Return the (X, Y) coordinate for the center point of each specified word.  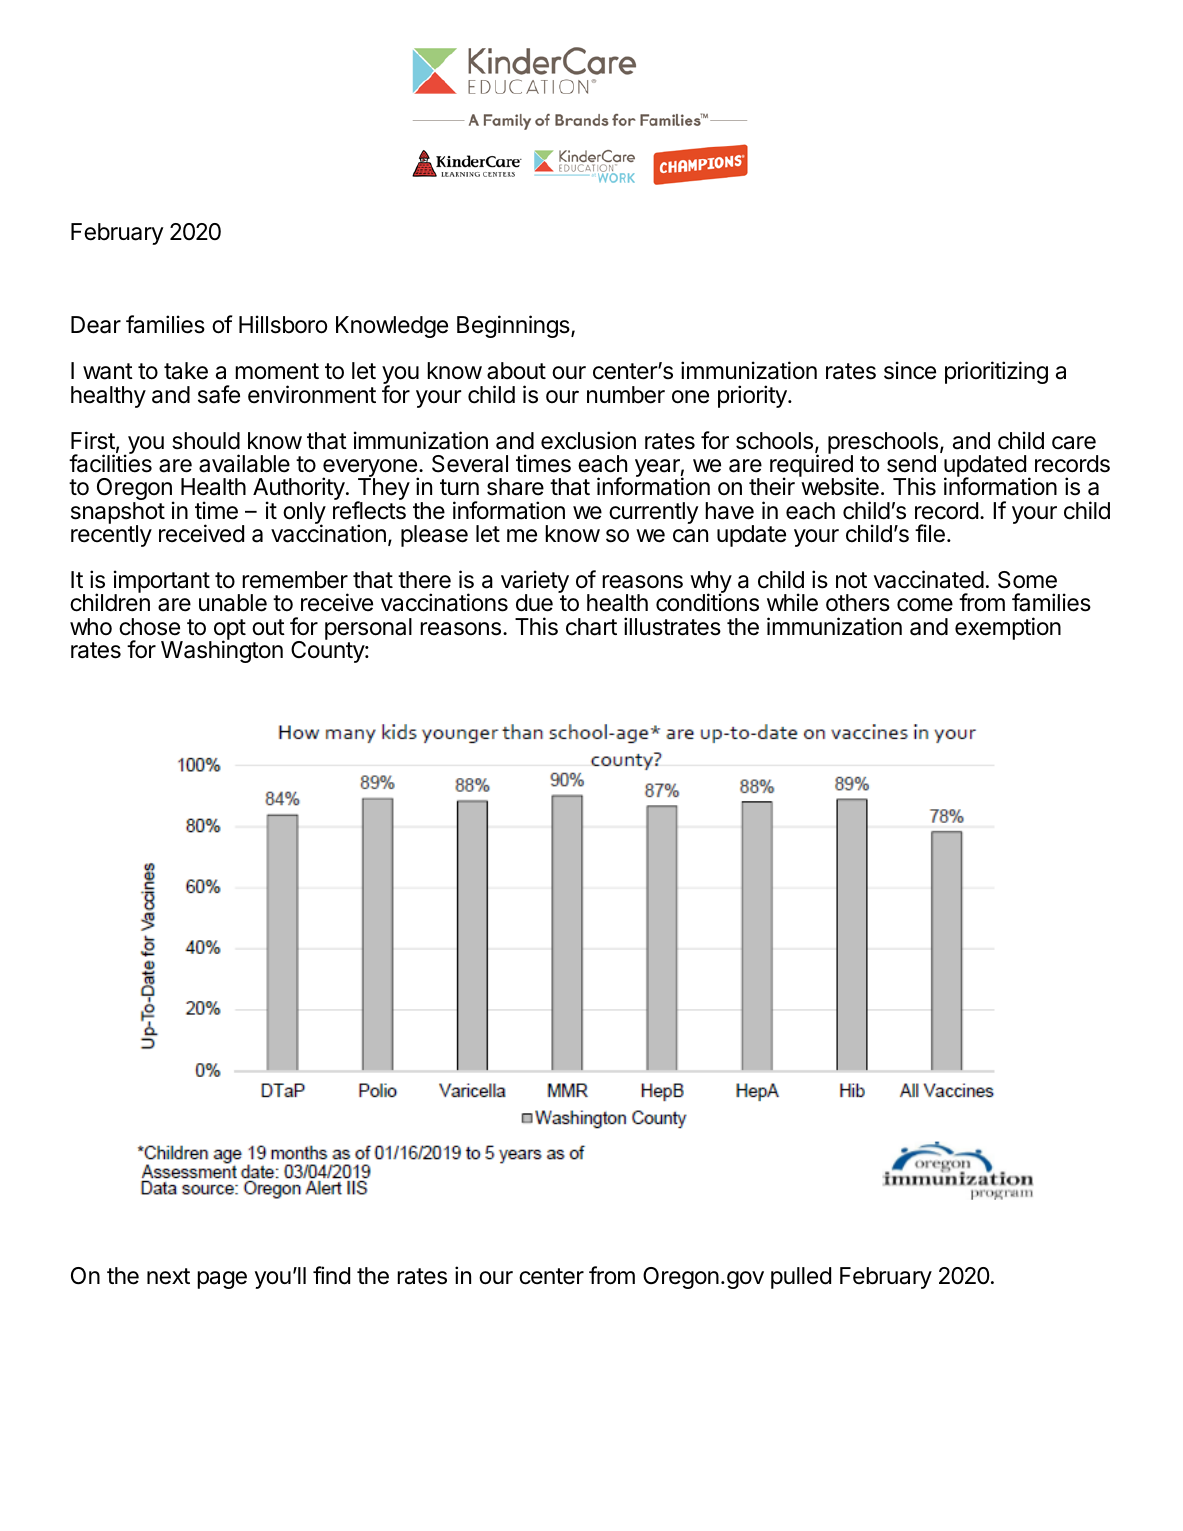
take (186, 371)
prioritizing (996, 372)
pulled (801, 1278)
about (516, 371)
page (222, 1280)
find (331, 1275)
